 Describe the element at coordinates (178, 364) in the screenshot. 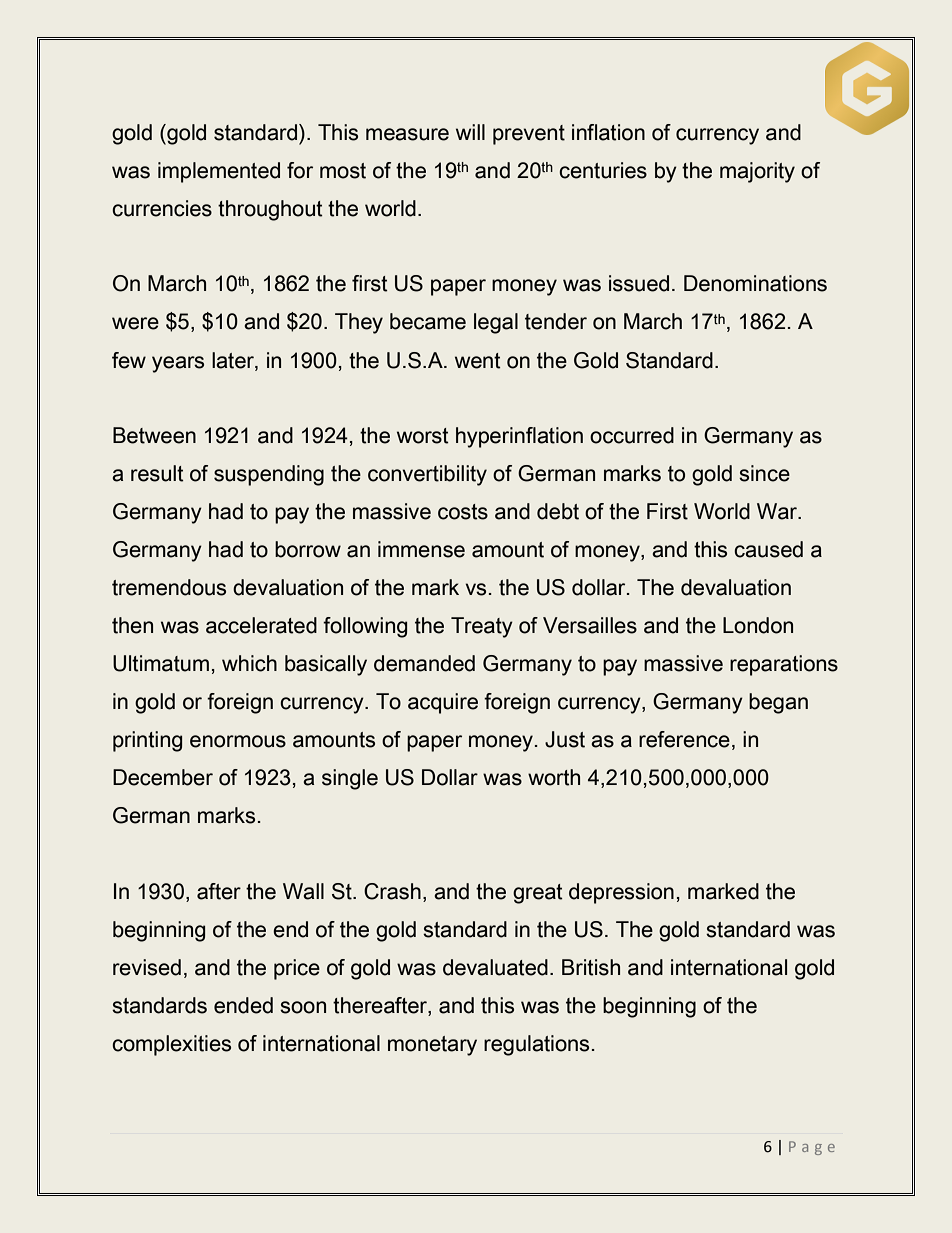

I see `years` at that location.
